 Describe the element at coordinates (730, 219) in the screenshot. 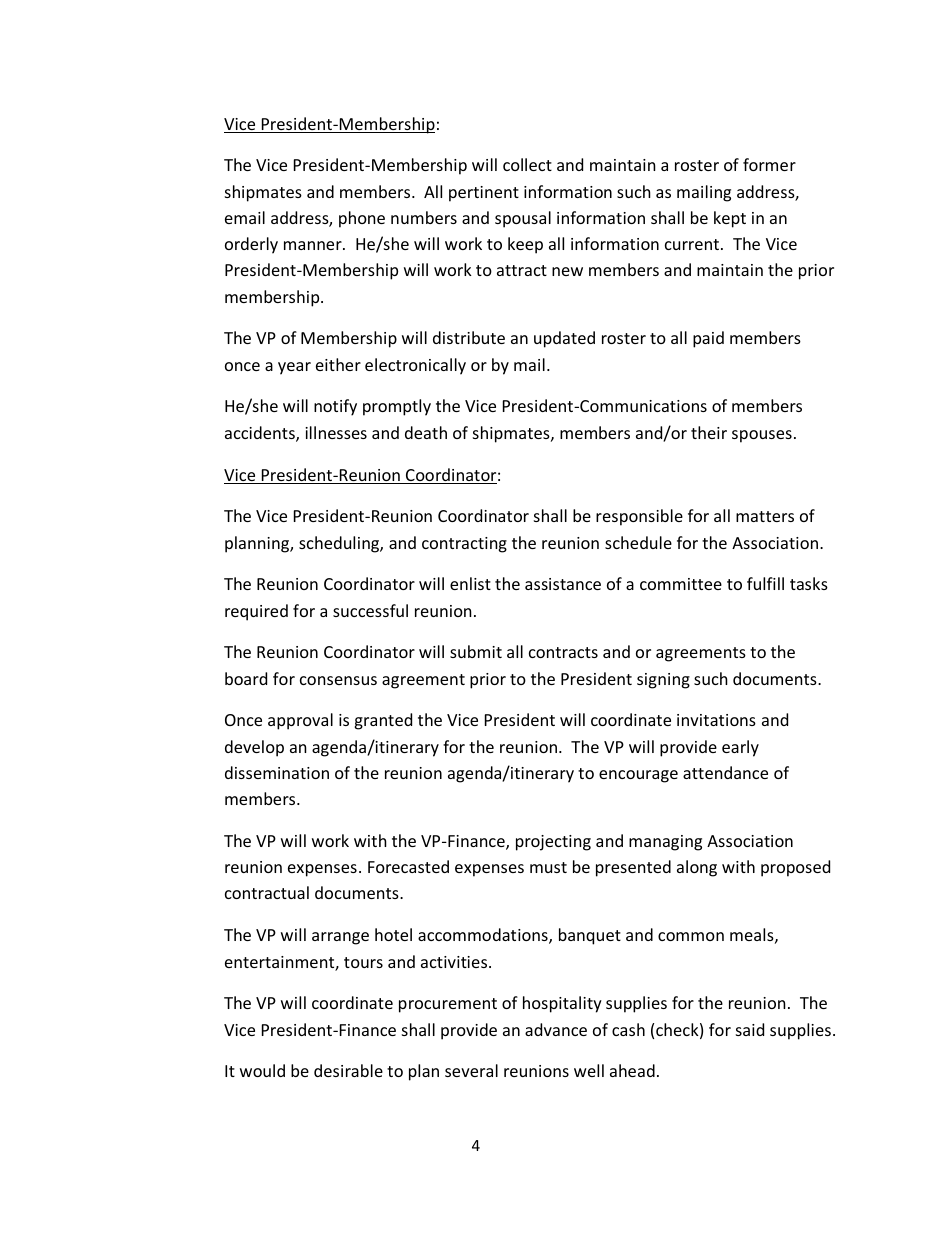

I see `kept` at that location.
